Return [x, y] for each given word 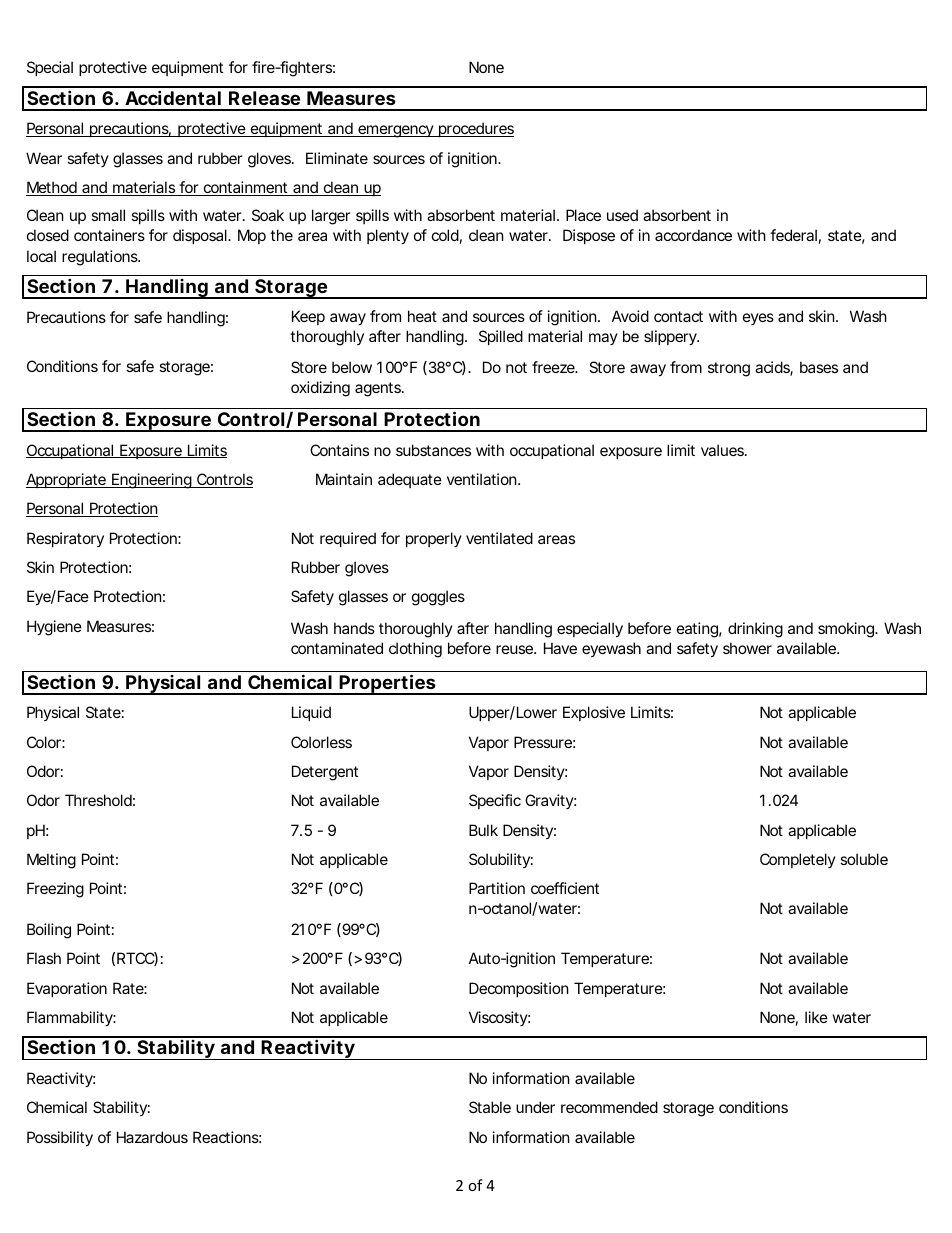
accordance [693, 235]
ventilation [483, 479]
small [108, 215]
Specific [495, 801]
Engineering [151, 481]
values [724, 450]
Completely [798, 860]
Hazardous [152, 1137]
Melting [51, 861]
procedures [475, 129]
